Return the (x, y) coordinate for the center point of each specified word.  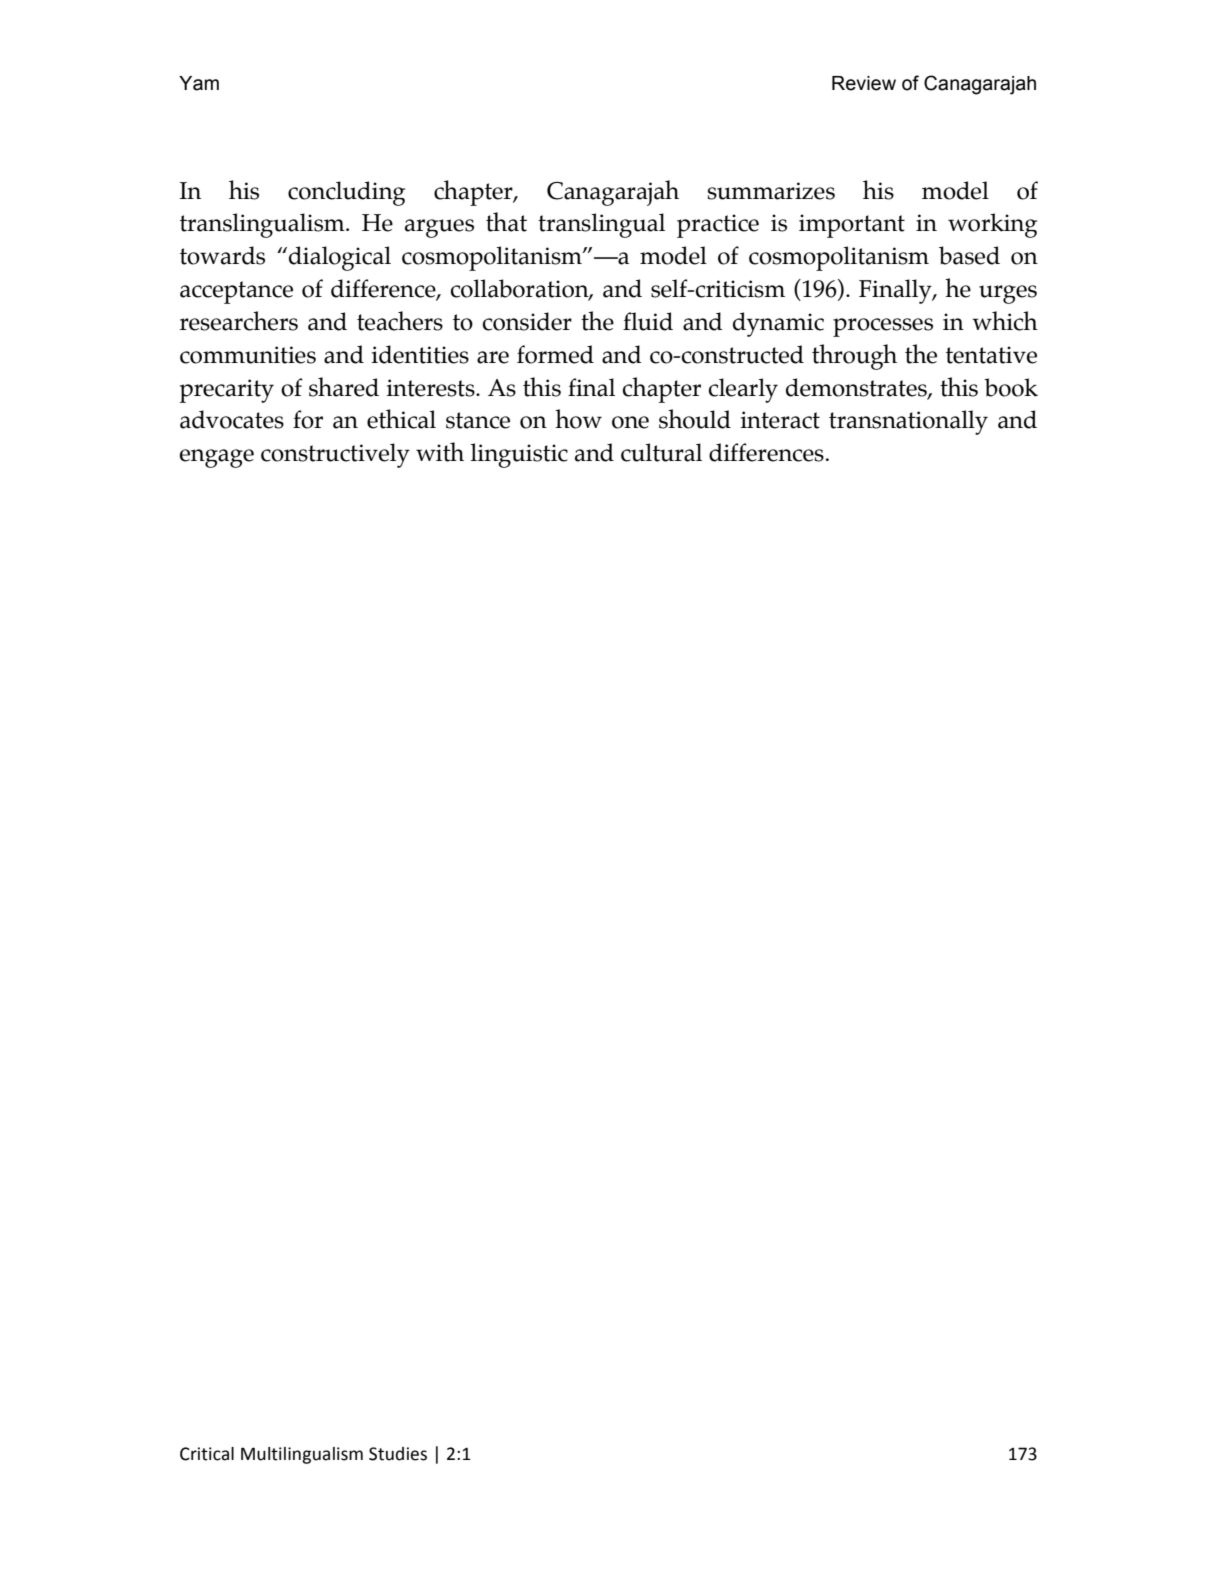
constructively (335, 455)
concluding (346, 193)
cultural (661, 452)
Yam (199, 83)
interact (780, 420)
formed (555, 354)
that (506, 222)
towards (222, 255)
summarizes (771, 191)
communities (248, 355)
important (852, 226)
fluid (648, 321)
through (854, 357)
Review (864, 83)
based (969, 255)
